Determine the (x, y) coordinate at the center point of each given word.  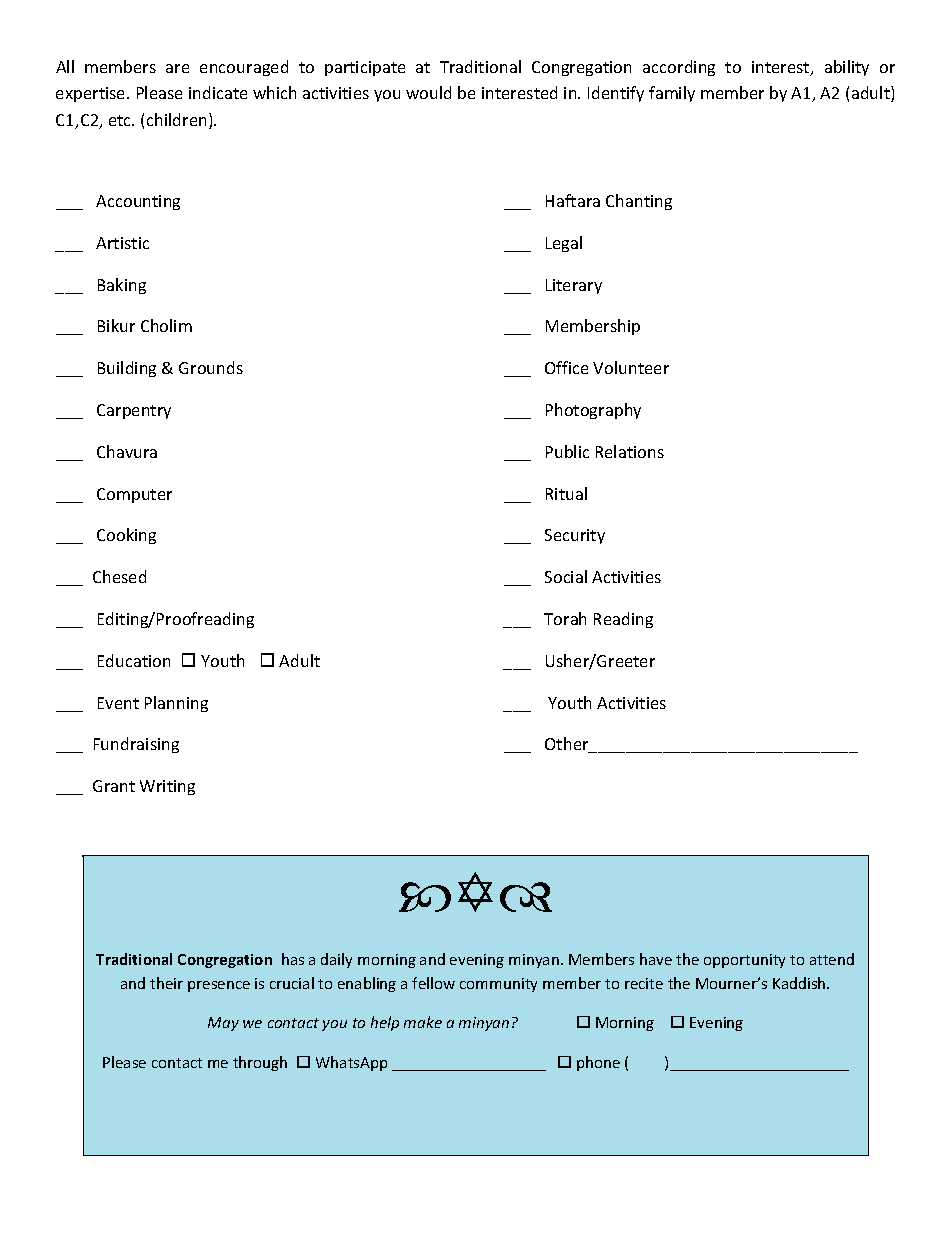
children (176, 119)
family (672, 94)
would (428, 92)
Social (566, 576)
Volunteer (631, 367)
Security (575, 536)
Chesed (119, 576)
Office (566, 367)
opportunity (744, 961)
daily (336, 960)
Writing (167, 787)
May (223, 1024)
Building (127, 369)
